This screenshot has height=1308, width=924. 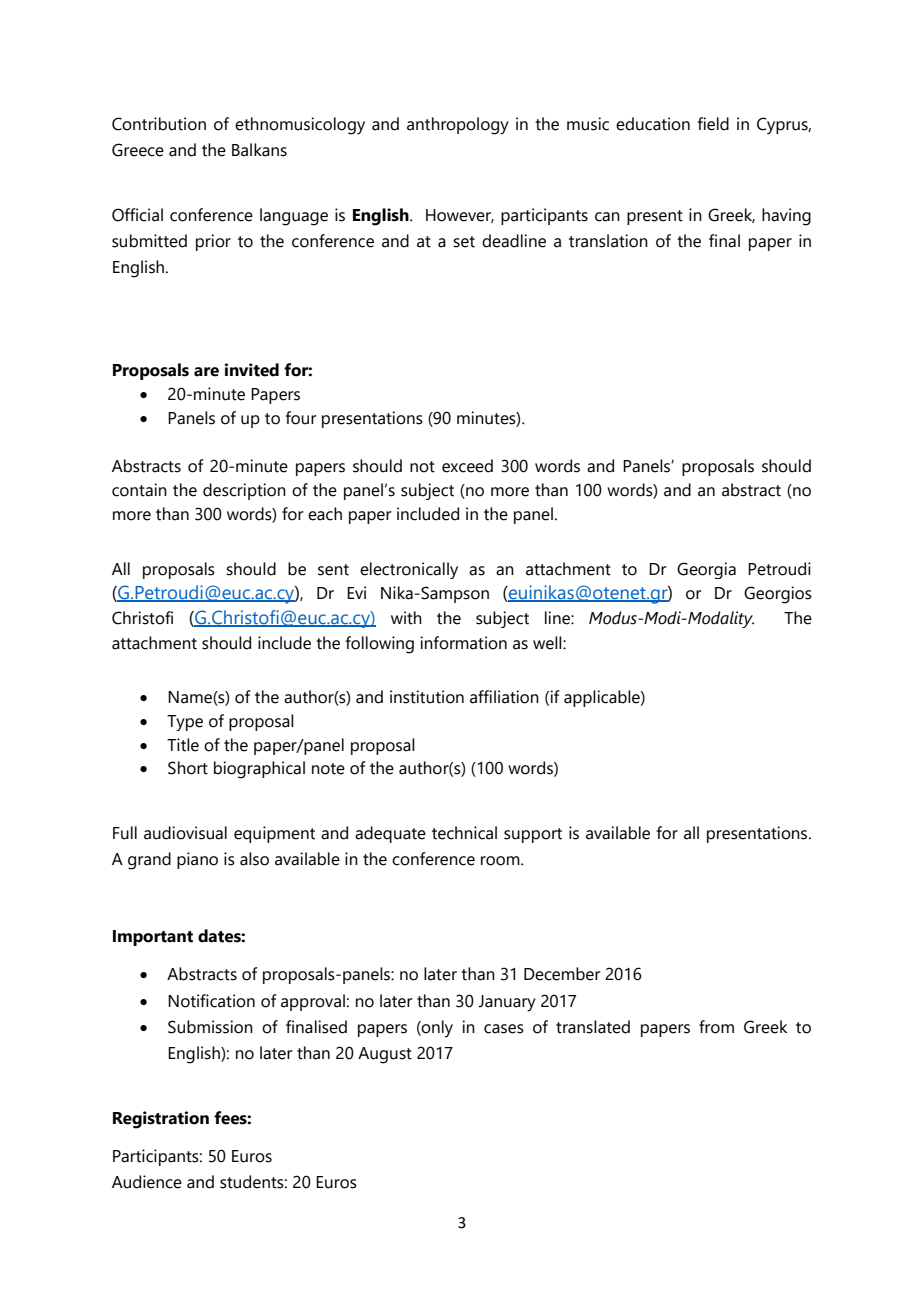 I want to click on Balkans, so click(x=259, y=150).
